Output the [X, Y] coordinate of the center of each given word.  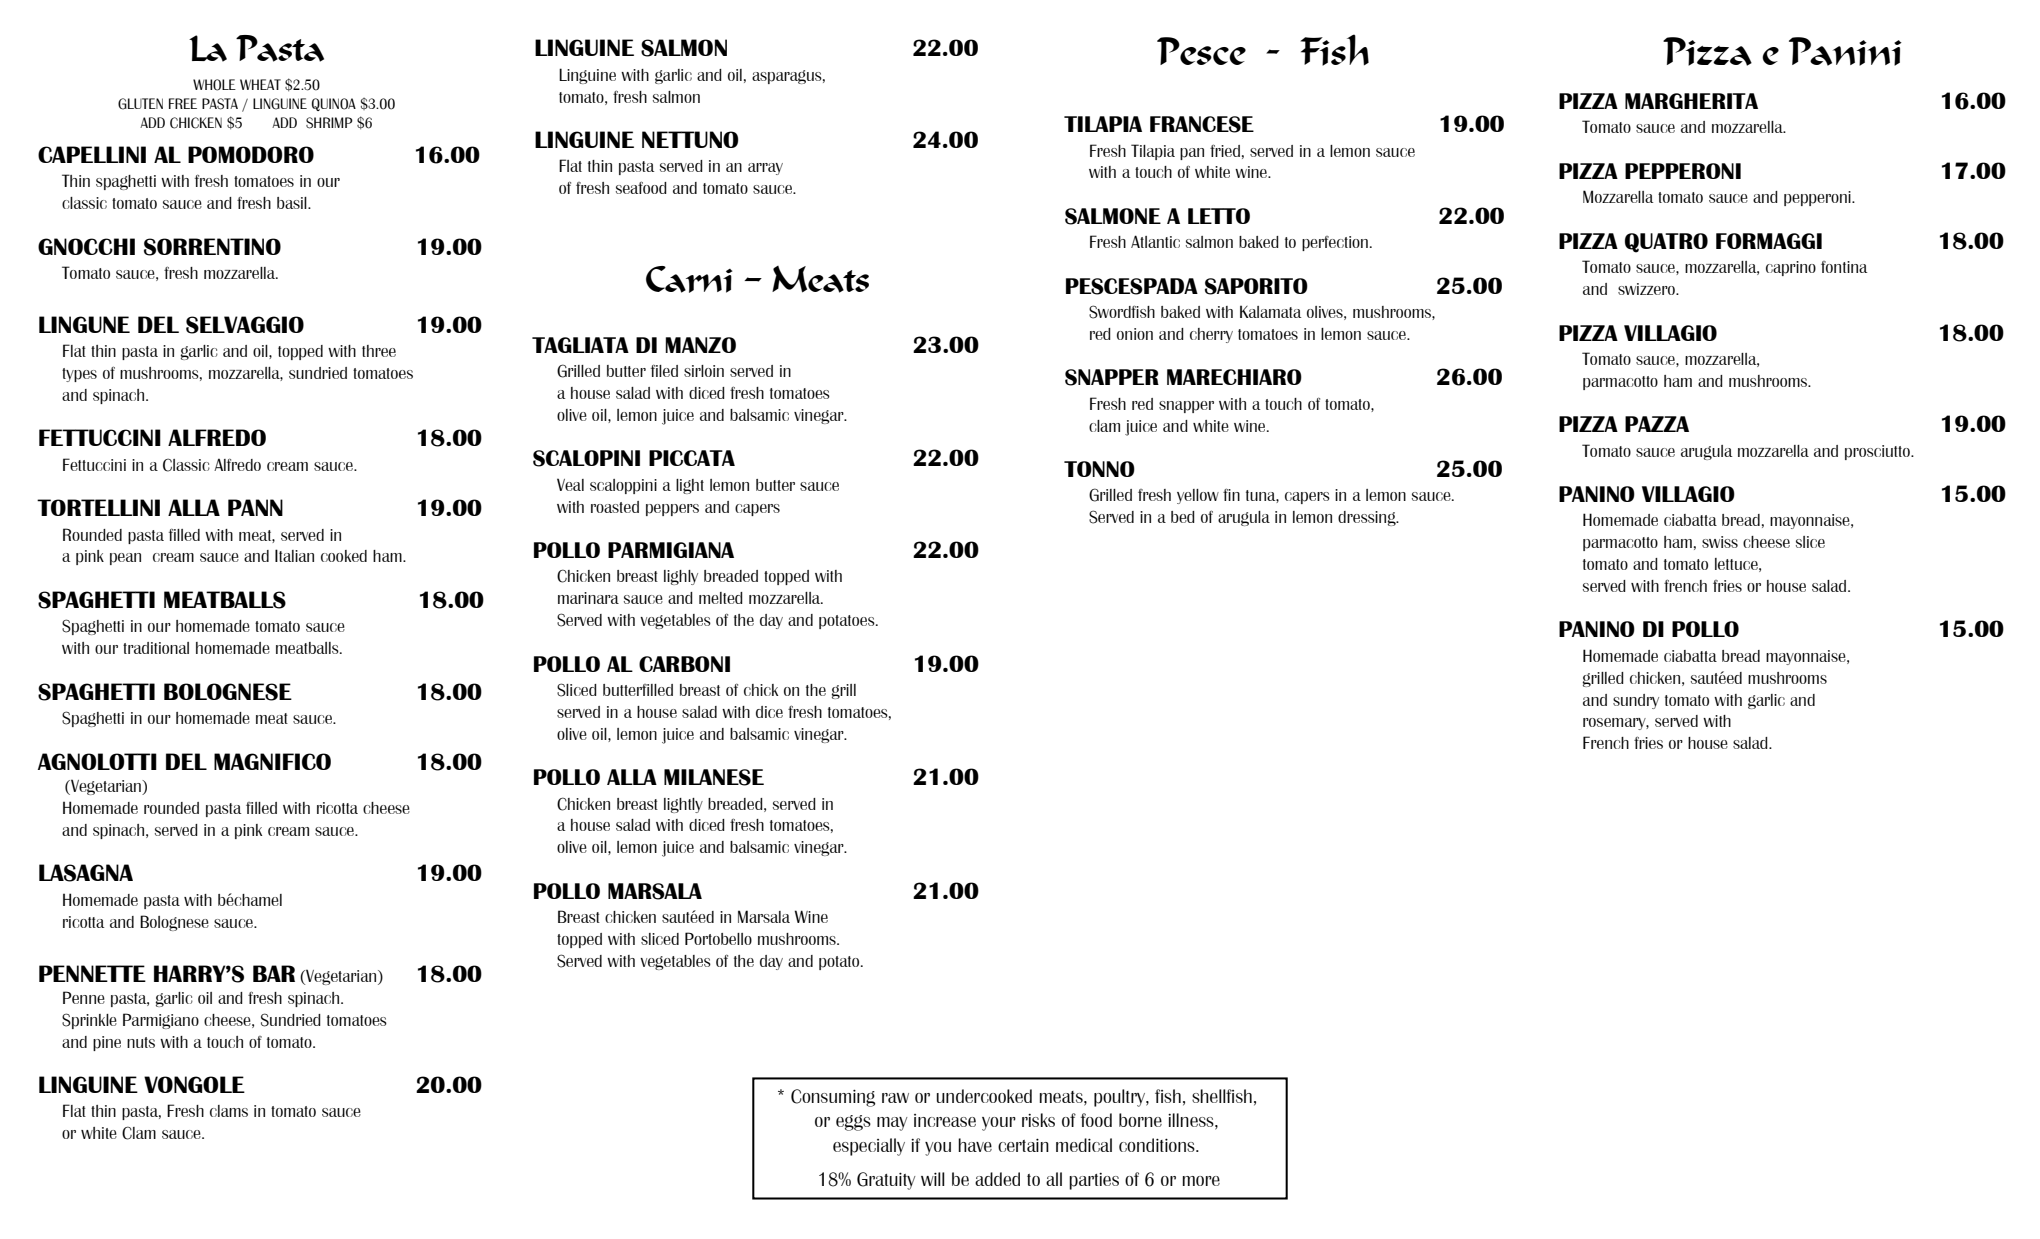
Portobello [718, 938]
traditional [156, 648]
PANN [255, 507]
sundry [1636, 701]
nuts [141, 1042]
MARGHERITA [1691, 101]
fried [1225, 150]
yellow [1198, 496]
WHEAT [260, 84]
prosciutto [1878, 452]
